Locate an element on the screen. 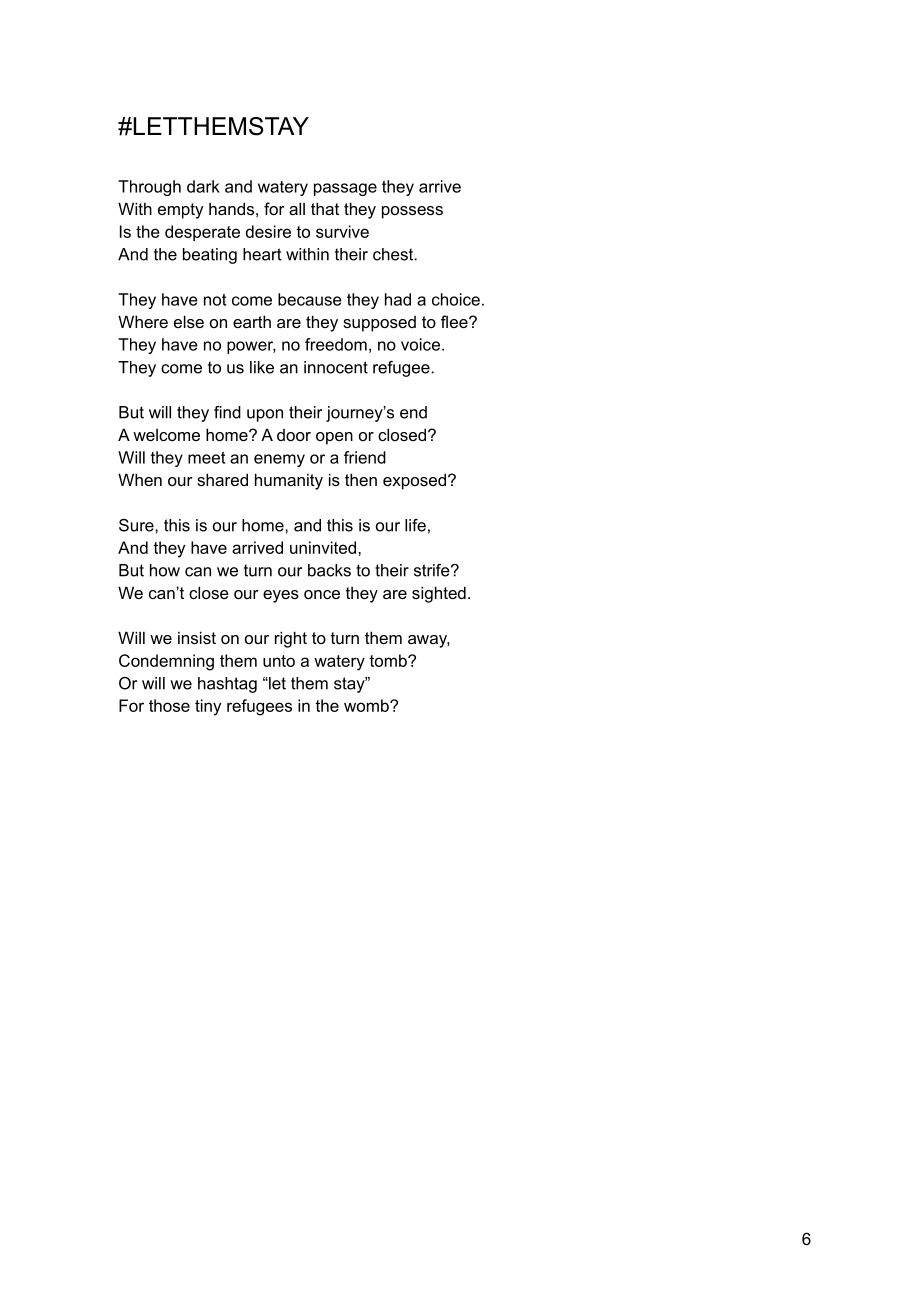 This screenshot has height=1307, width=924. those is located at coordinates (169, 705).
